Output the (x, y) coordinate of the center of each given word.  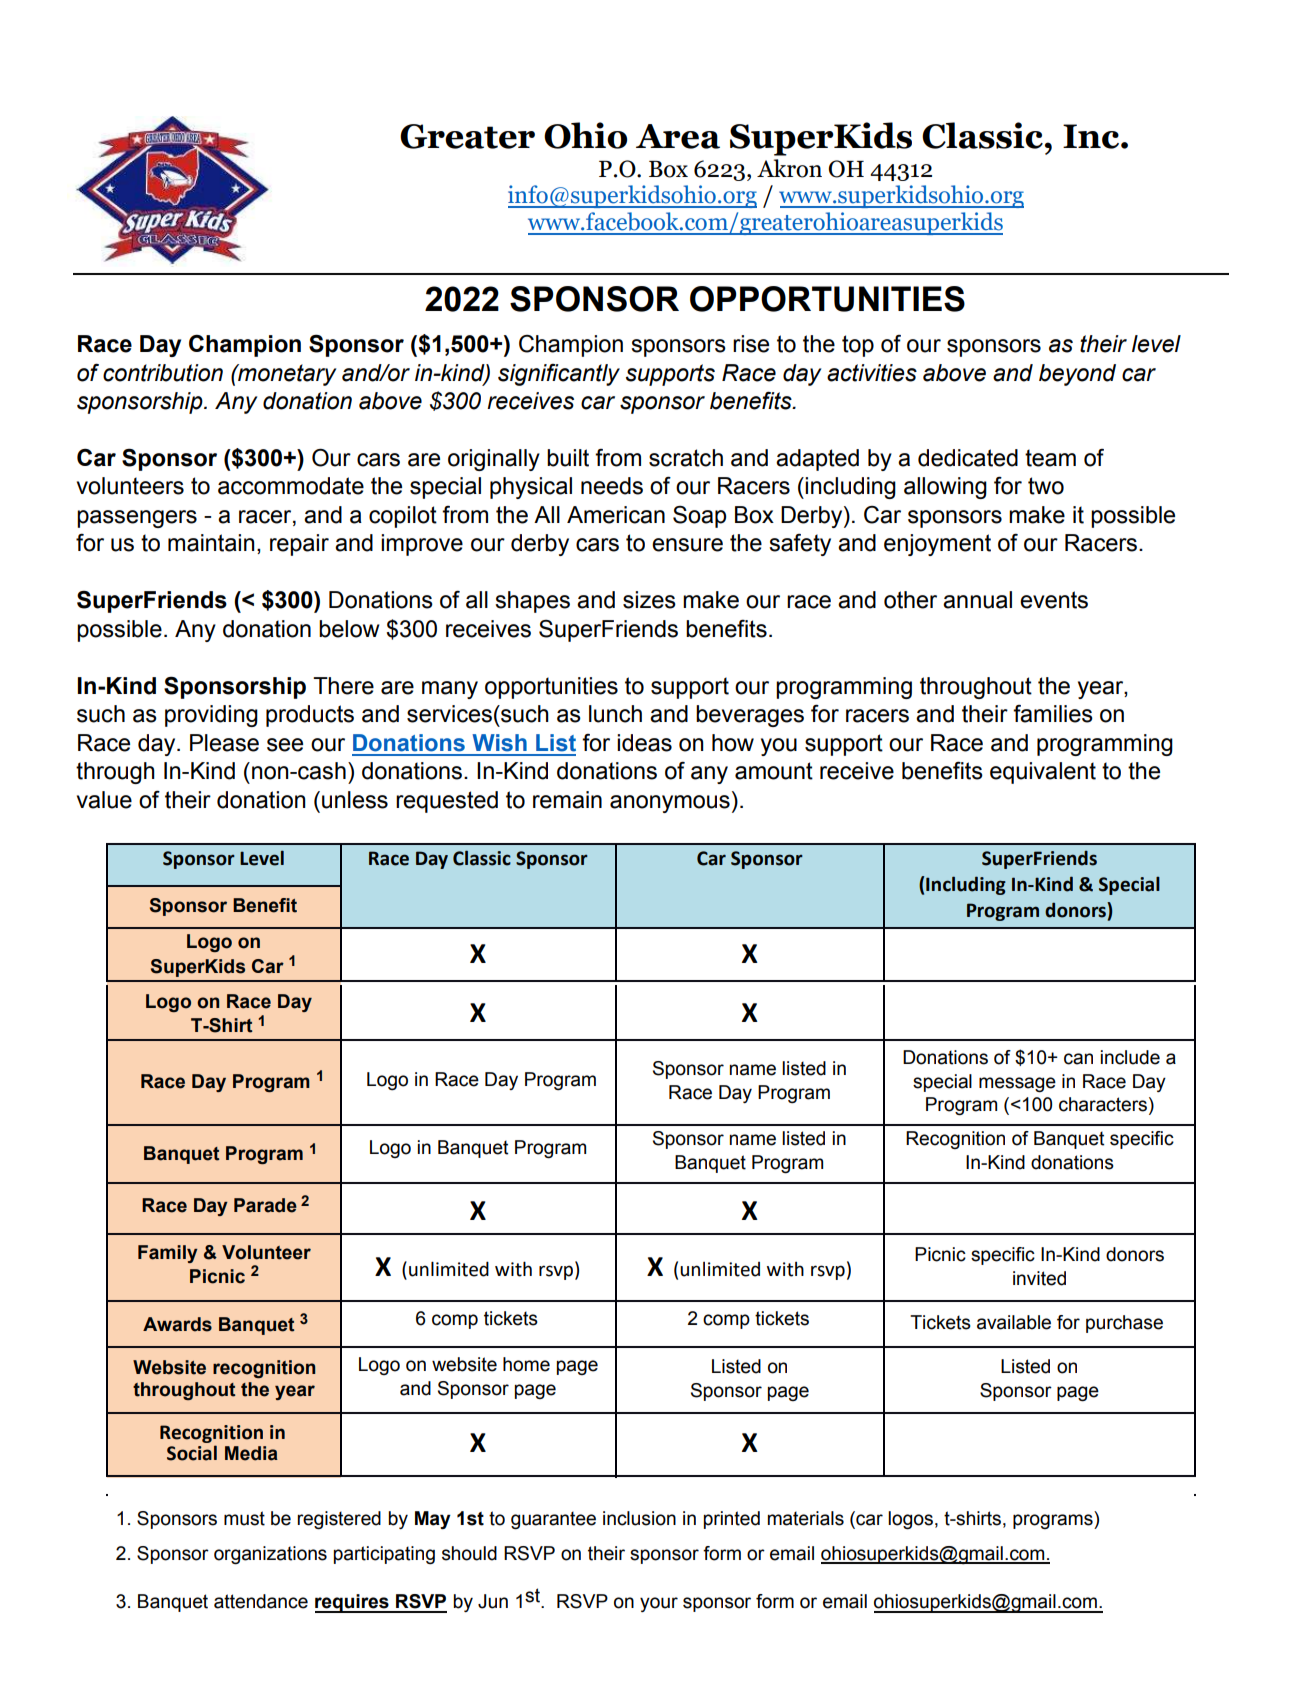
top (858, 346)
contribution (163, 373)
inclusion (639, 1518)
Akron (789, 168)
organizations (270, 1555)
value (104, 800)
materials (806, 1518)
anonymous (670, 804)
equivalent (1043, 773)
